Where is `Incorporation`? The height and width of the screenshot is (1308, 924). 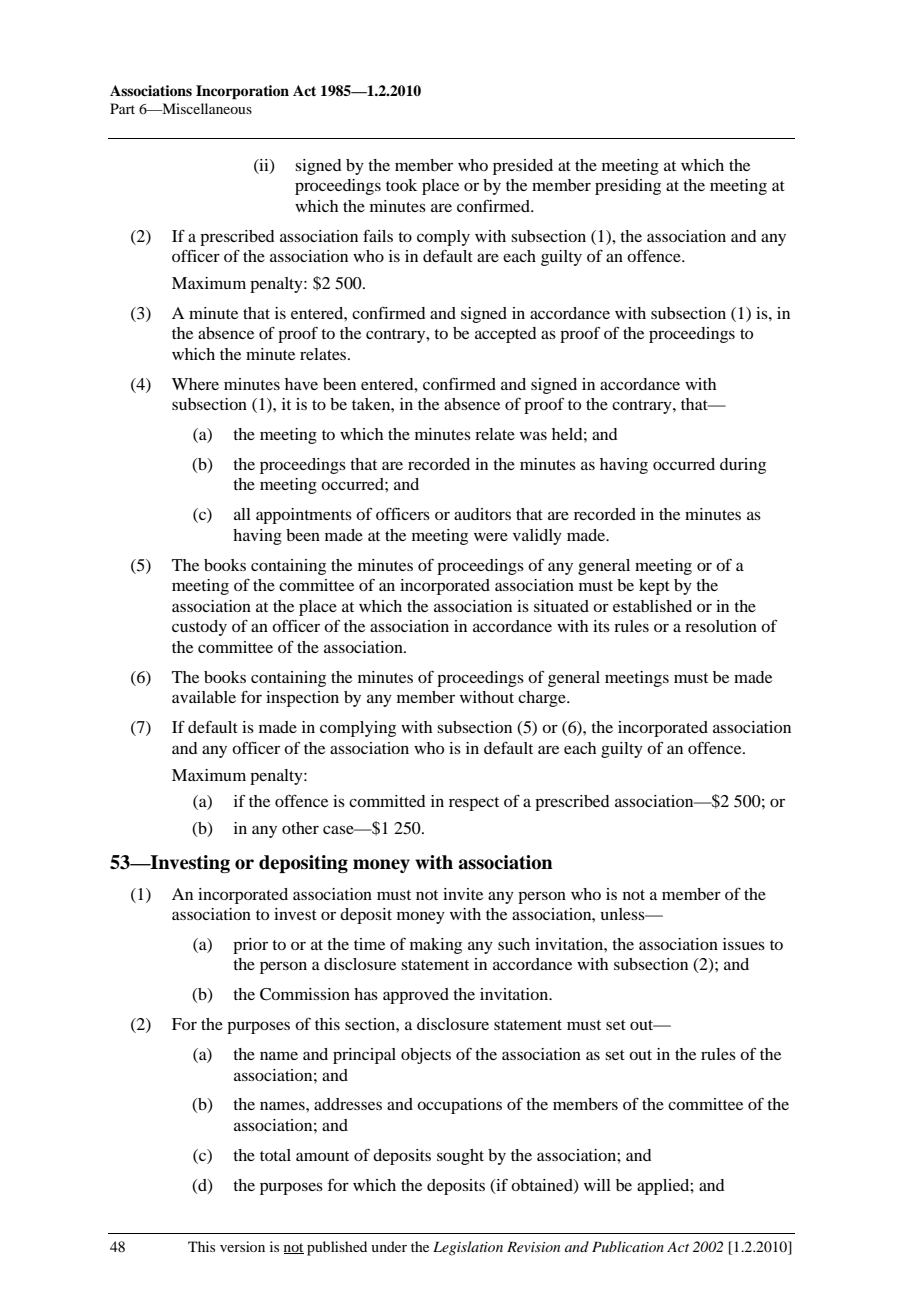
Incorporation is located at coordinates (242, 92).
